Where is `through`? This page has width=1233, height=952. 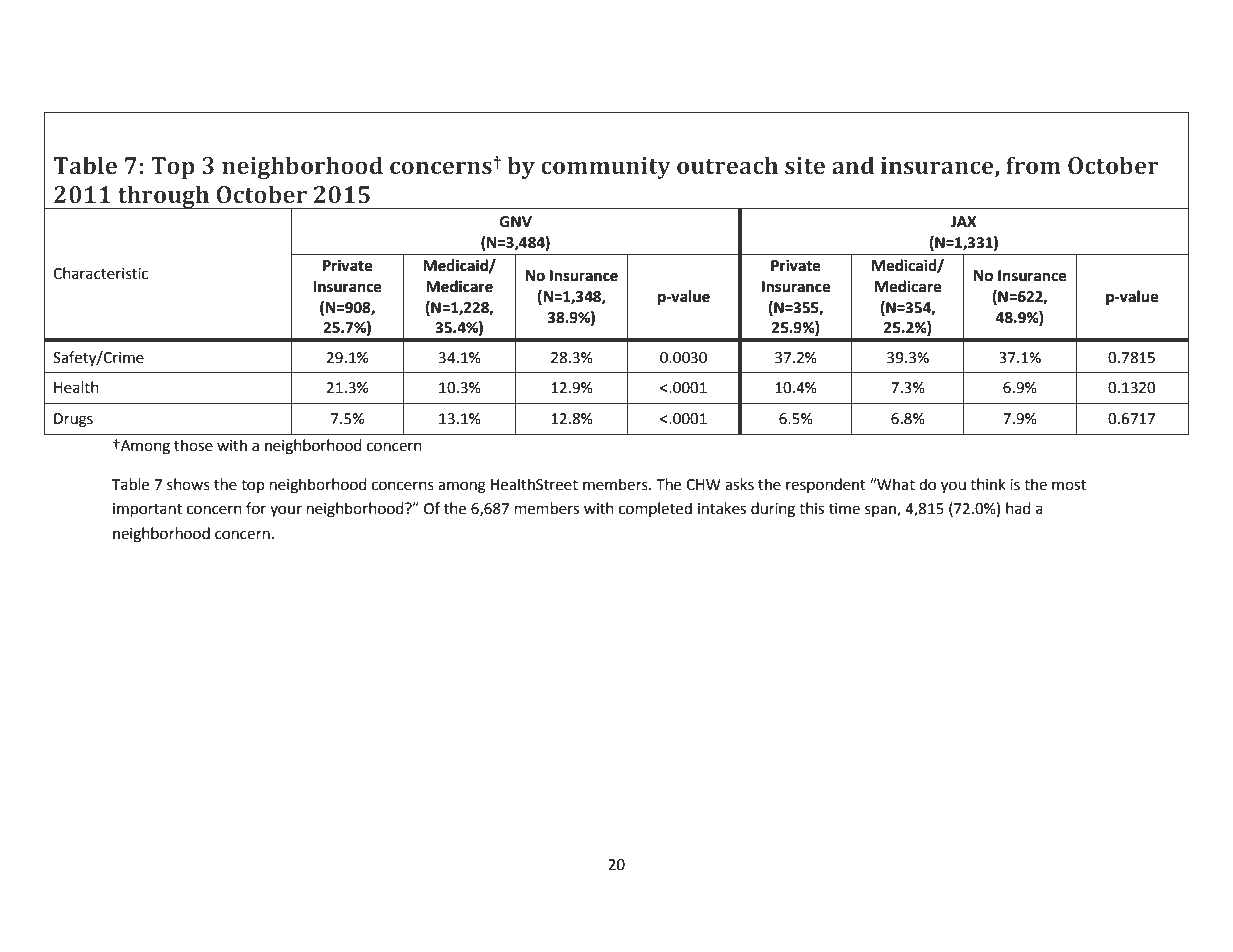
through is located at coordinates (164, 197).
